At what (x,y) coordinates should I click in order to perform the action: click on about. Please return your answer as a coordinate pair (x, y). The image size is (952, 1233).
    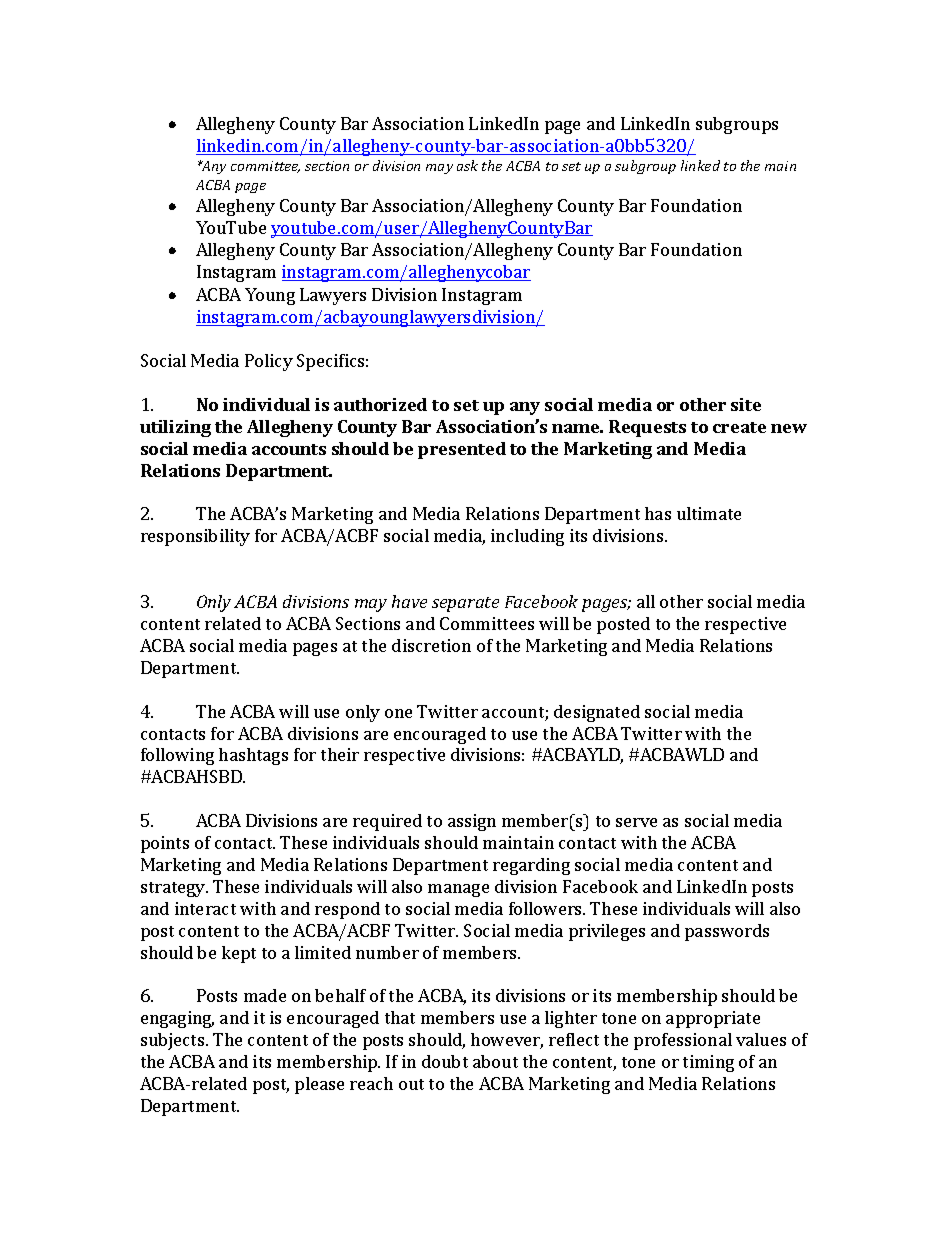
    Looking at the image, I should click on (495, 1061).
